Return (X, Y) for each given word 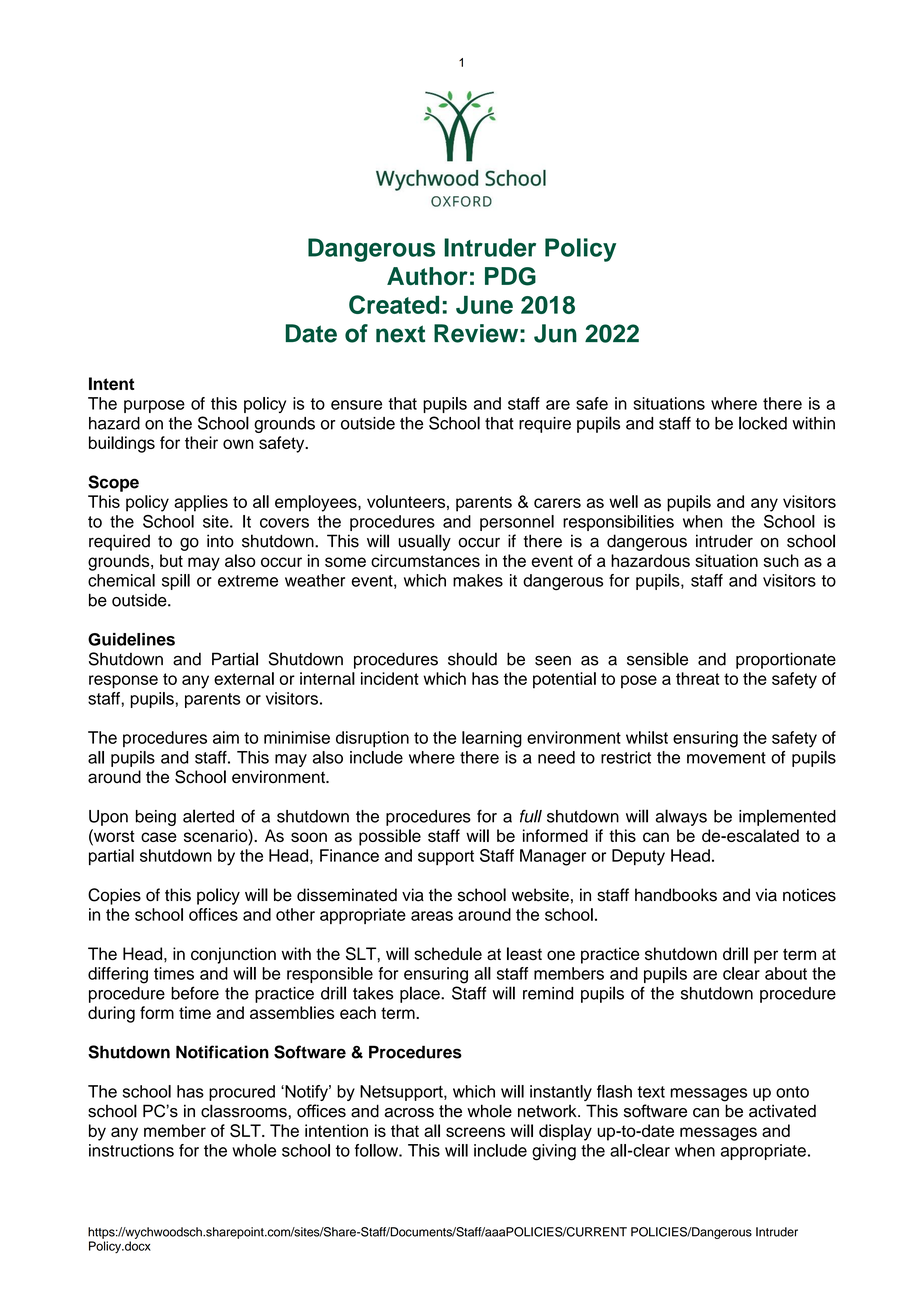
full (531, 816)
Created (394, 304)
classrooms (244, 1111)
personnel (517, 523)
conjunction (233, 955)
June (484, 305)
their (201, 442)
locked (763, 423)
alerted (208, 816)
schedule (448, 954)
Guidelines (131, 639)
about (786, 973)
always (681, 817)
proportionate (786, 660)
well (623, 501)
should (472, 659)
